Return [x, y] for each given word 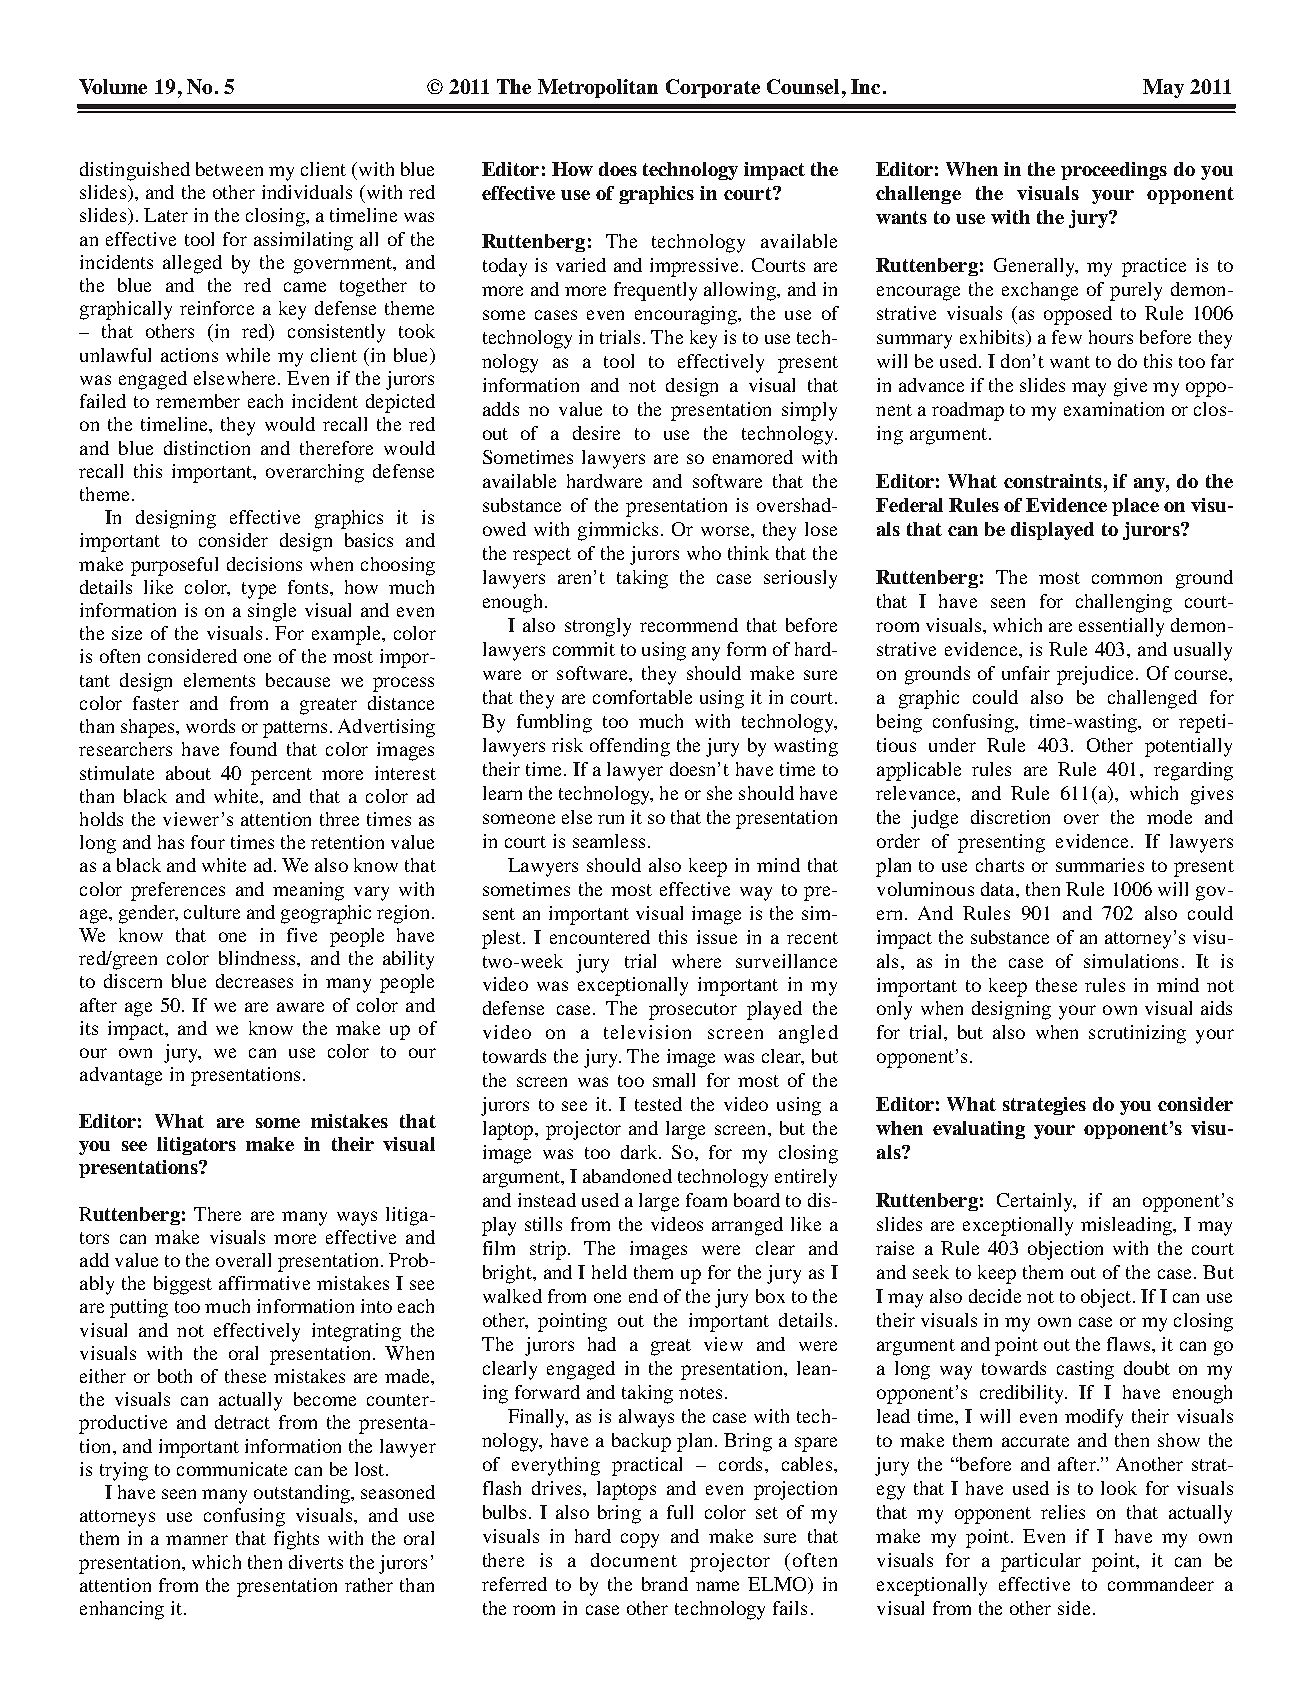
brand [665, 1584]
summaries [1100, 865]
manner [197, 1540]
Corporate [713, 88]
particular [1041, 1562]
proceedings [1114, 171]
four [208, 842]
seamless [609, 841]
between [229, 169]
